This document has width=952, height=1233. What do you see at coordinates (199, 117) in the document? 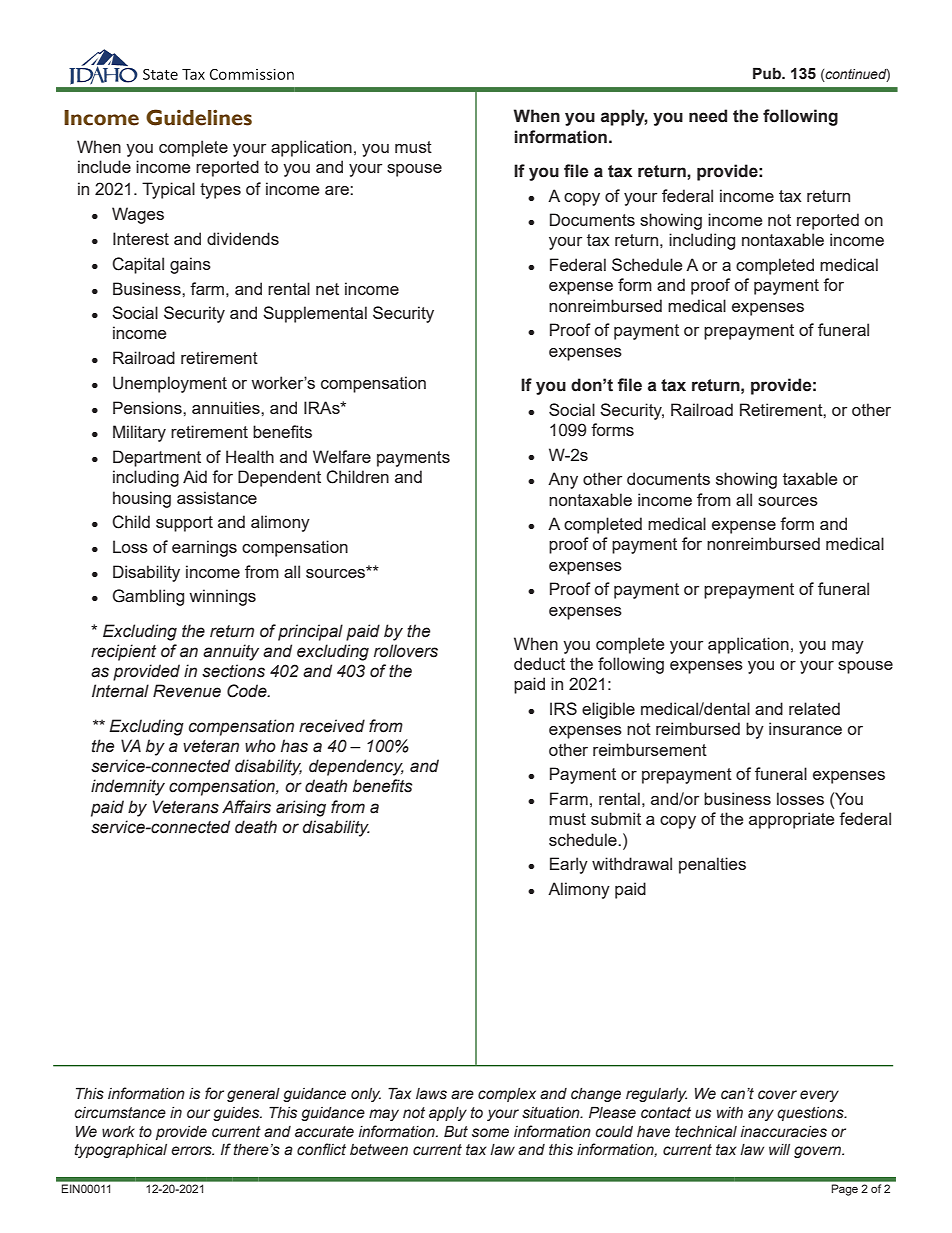
I see `Guidelines` at bounding box center [199, 117].
